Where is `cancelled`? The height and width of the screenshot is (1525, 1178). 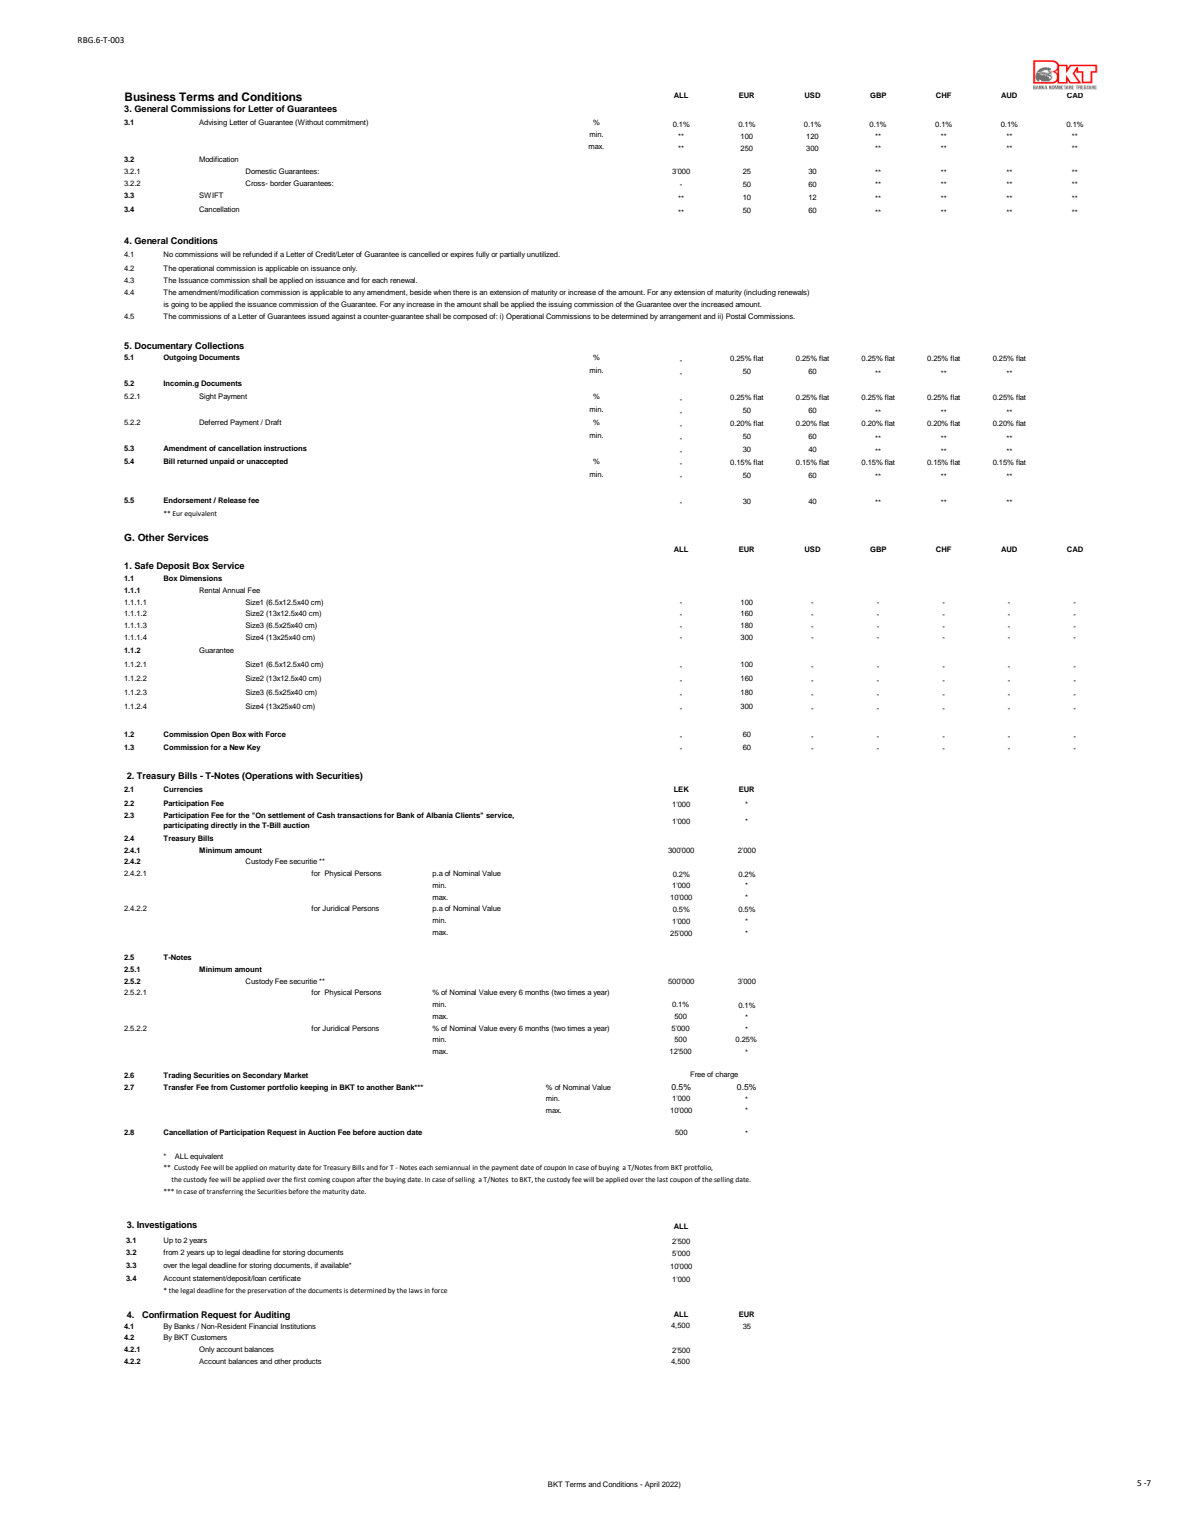 cancelled is located at coordinates (424, 254).
